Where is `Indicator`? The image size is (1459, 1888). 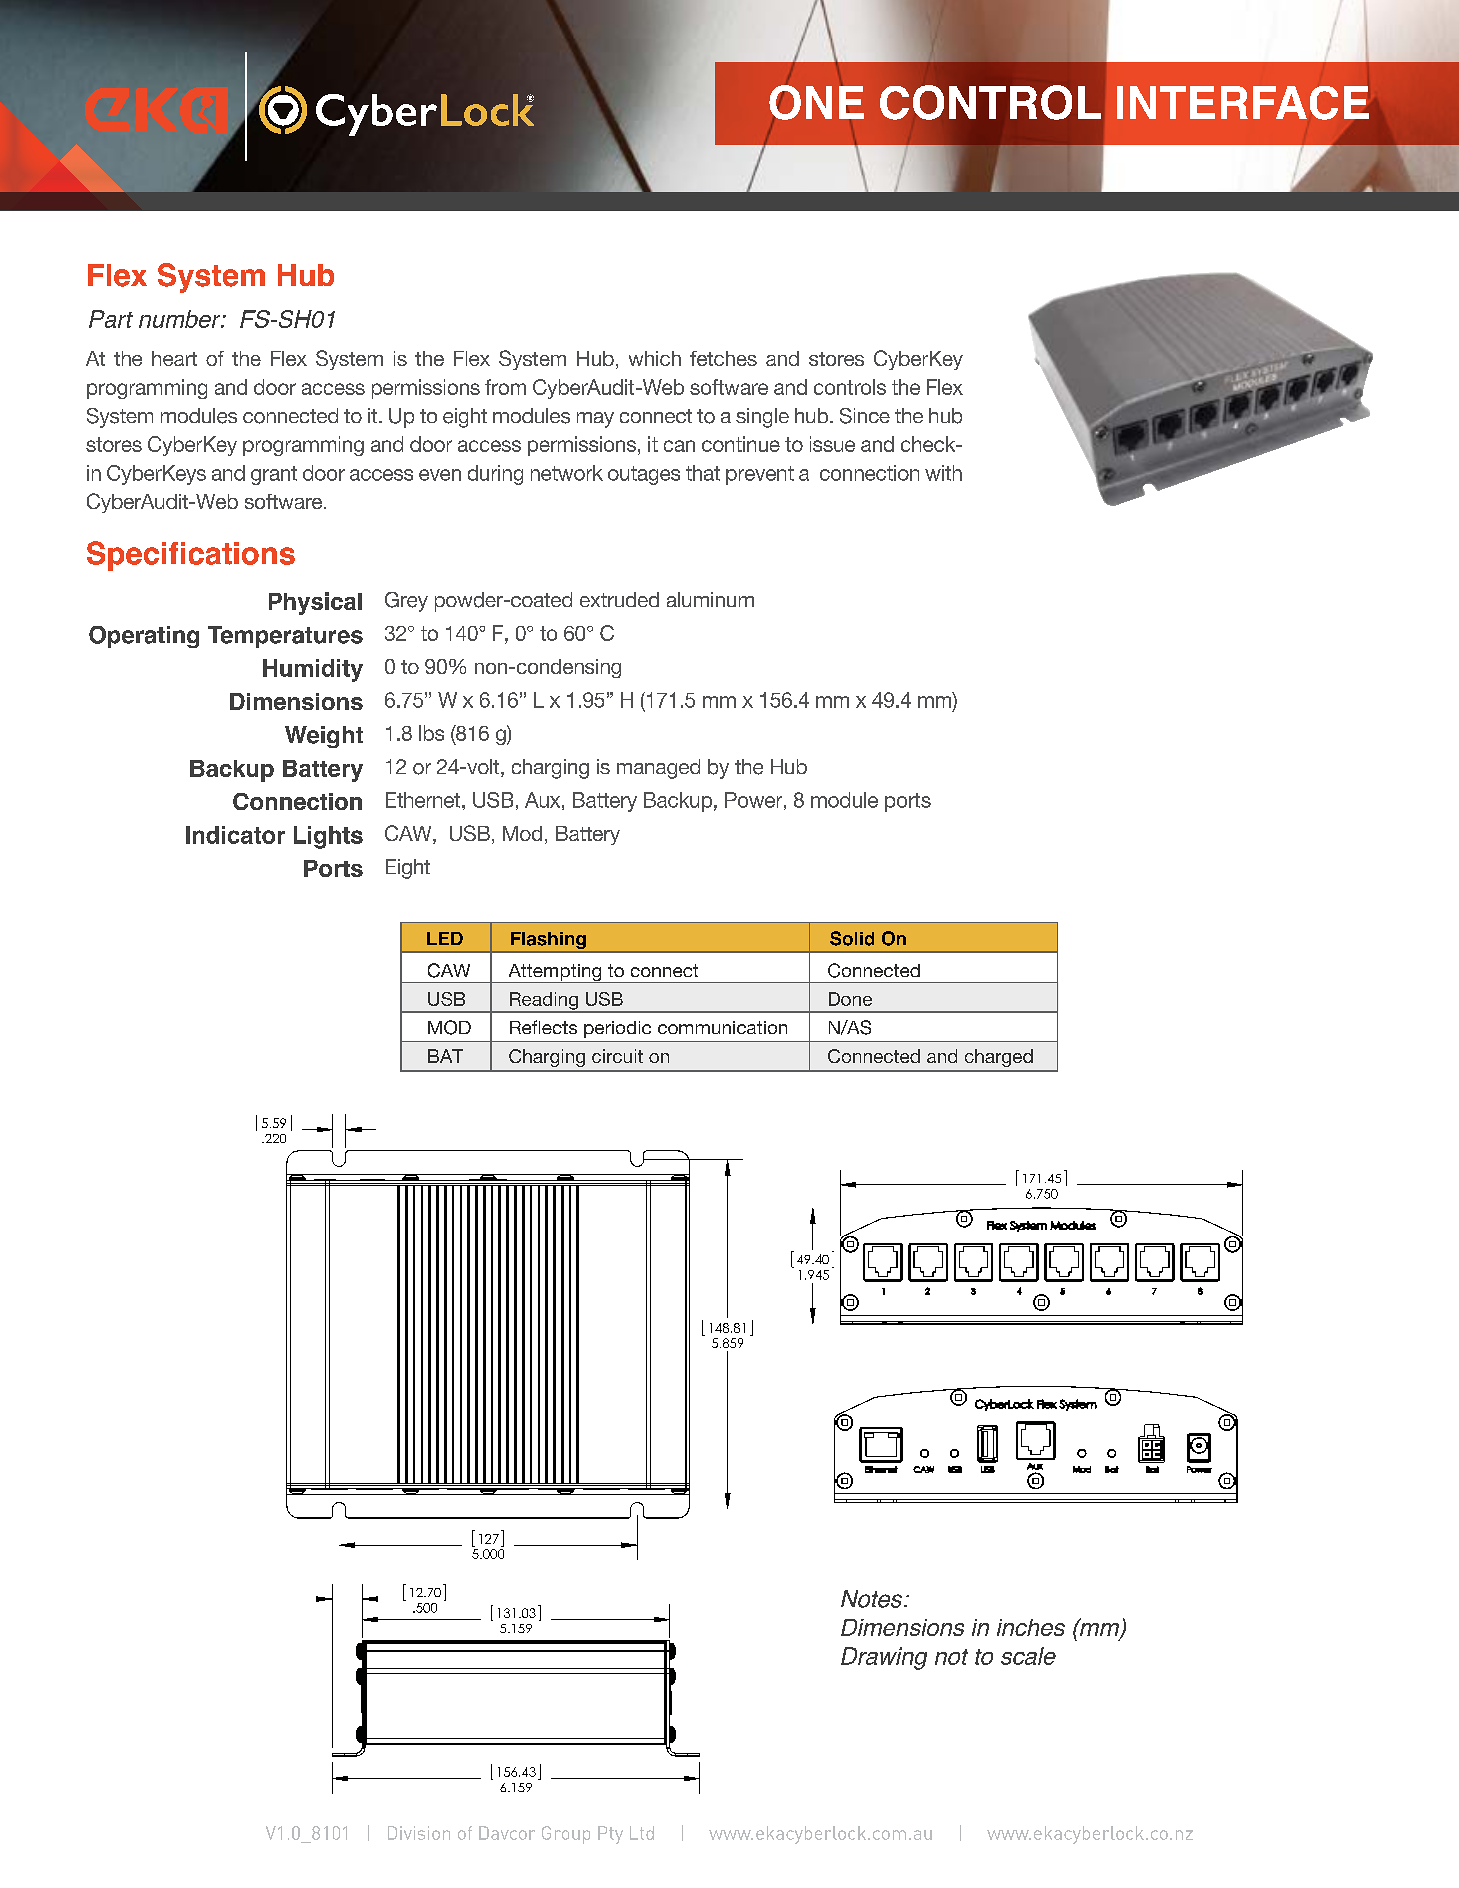 Indicator is located at coordinates (235, 835).
